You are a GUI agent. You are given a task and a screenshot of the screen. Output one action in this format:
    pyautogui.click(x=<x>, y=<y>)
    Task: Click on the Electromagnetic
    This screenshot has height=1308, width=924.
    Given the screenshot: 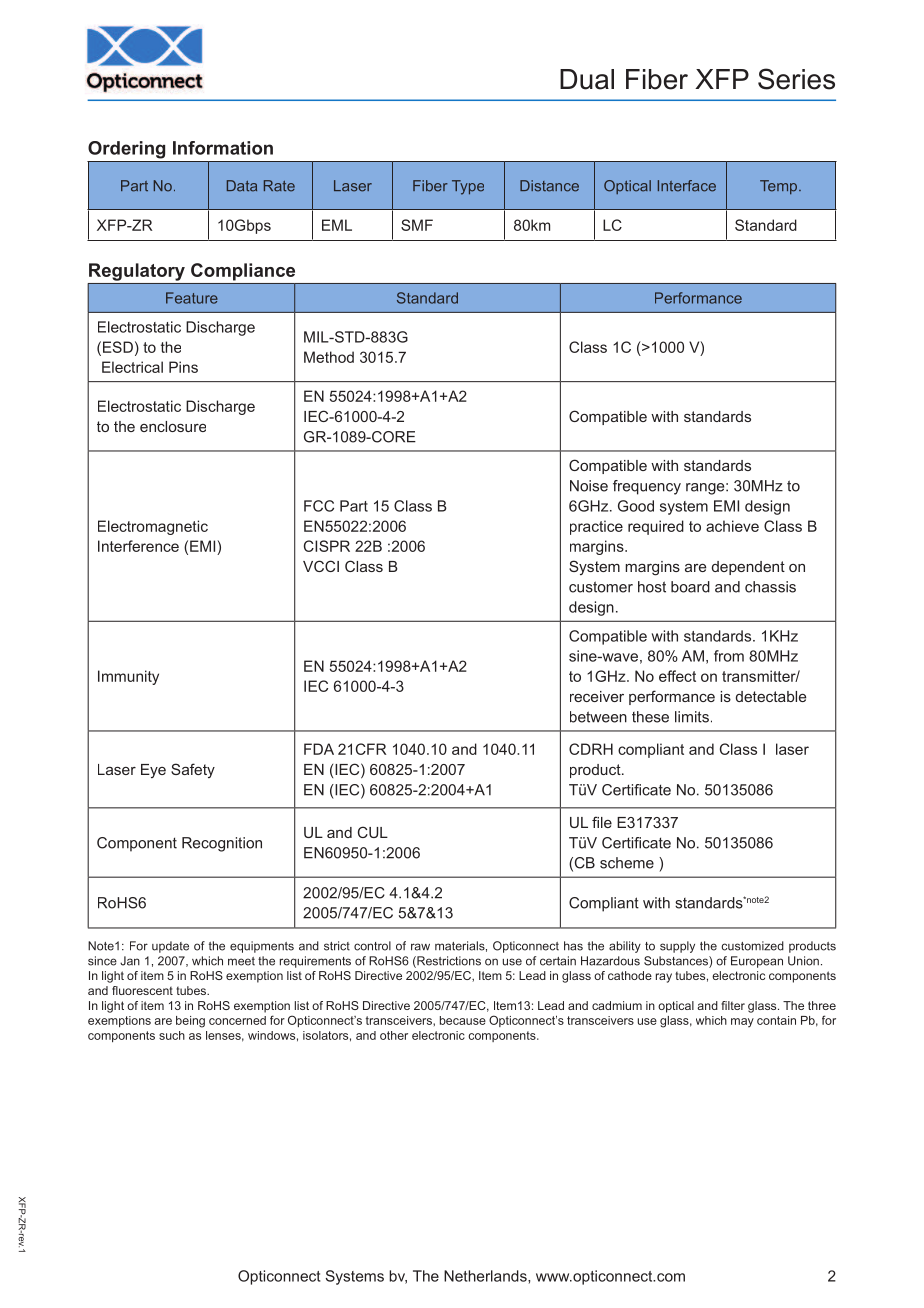 What is the action you would take?
    pyautogui.click(x=153, y=527)
